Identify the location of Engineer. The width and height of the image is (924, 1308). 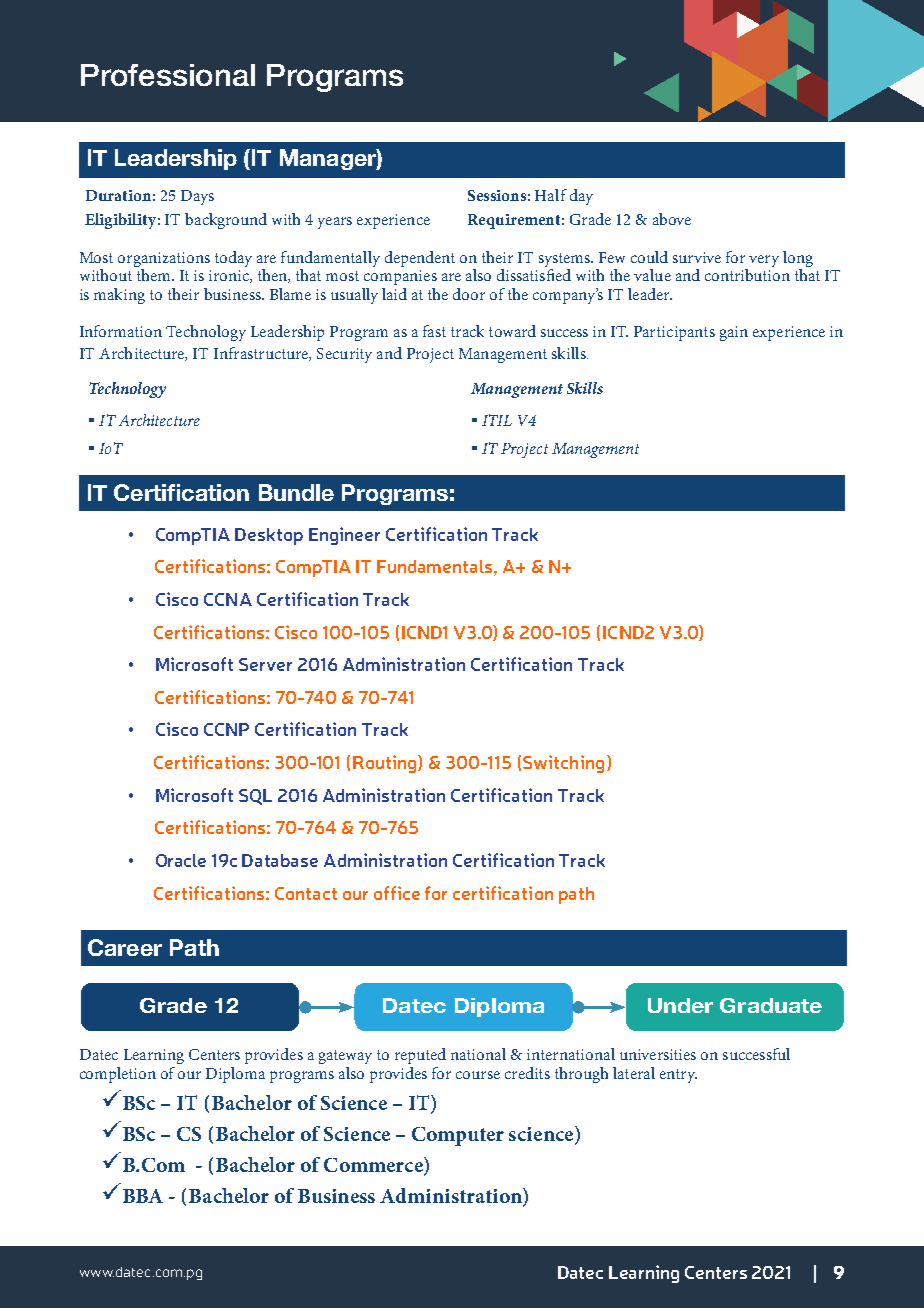
(344, 536).
